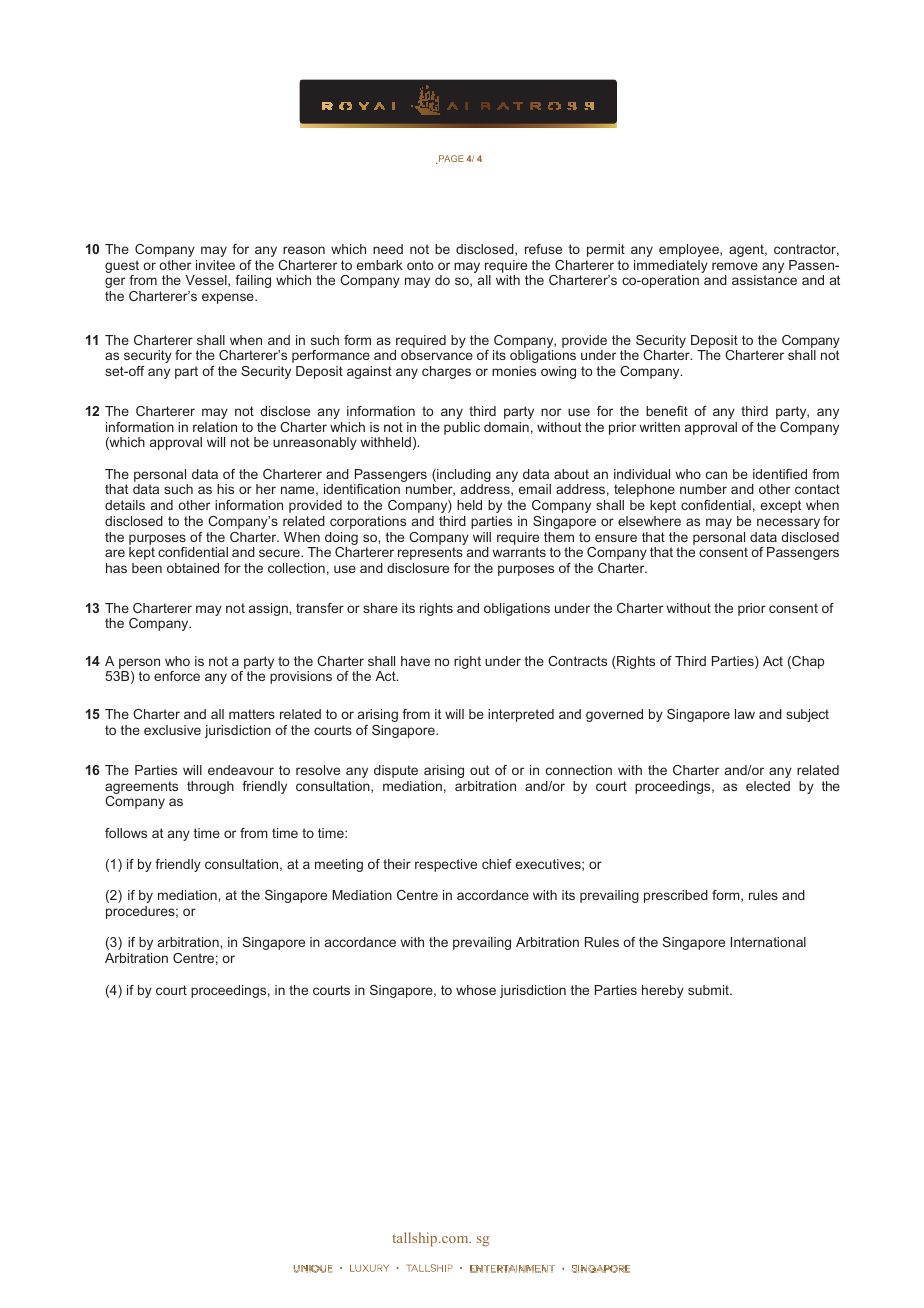 Image resolution: width=924 pixels, height=1308 pixels. I want to click on employee, so click(690, 250).
